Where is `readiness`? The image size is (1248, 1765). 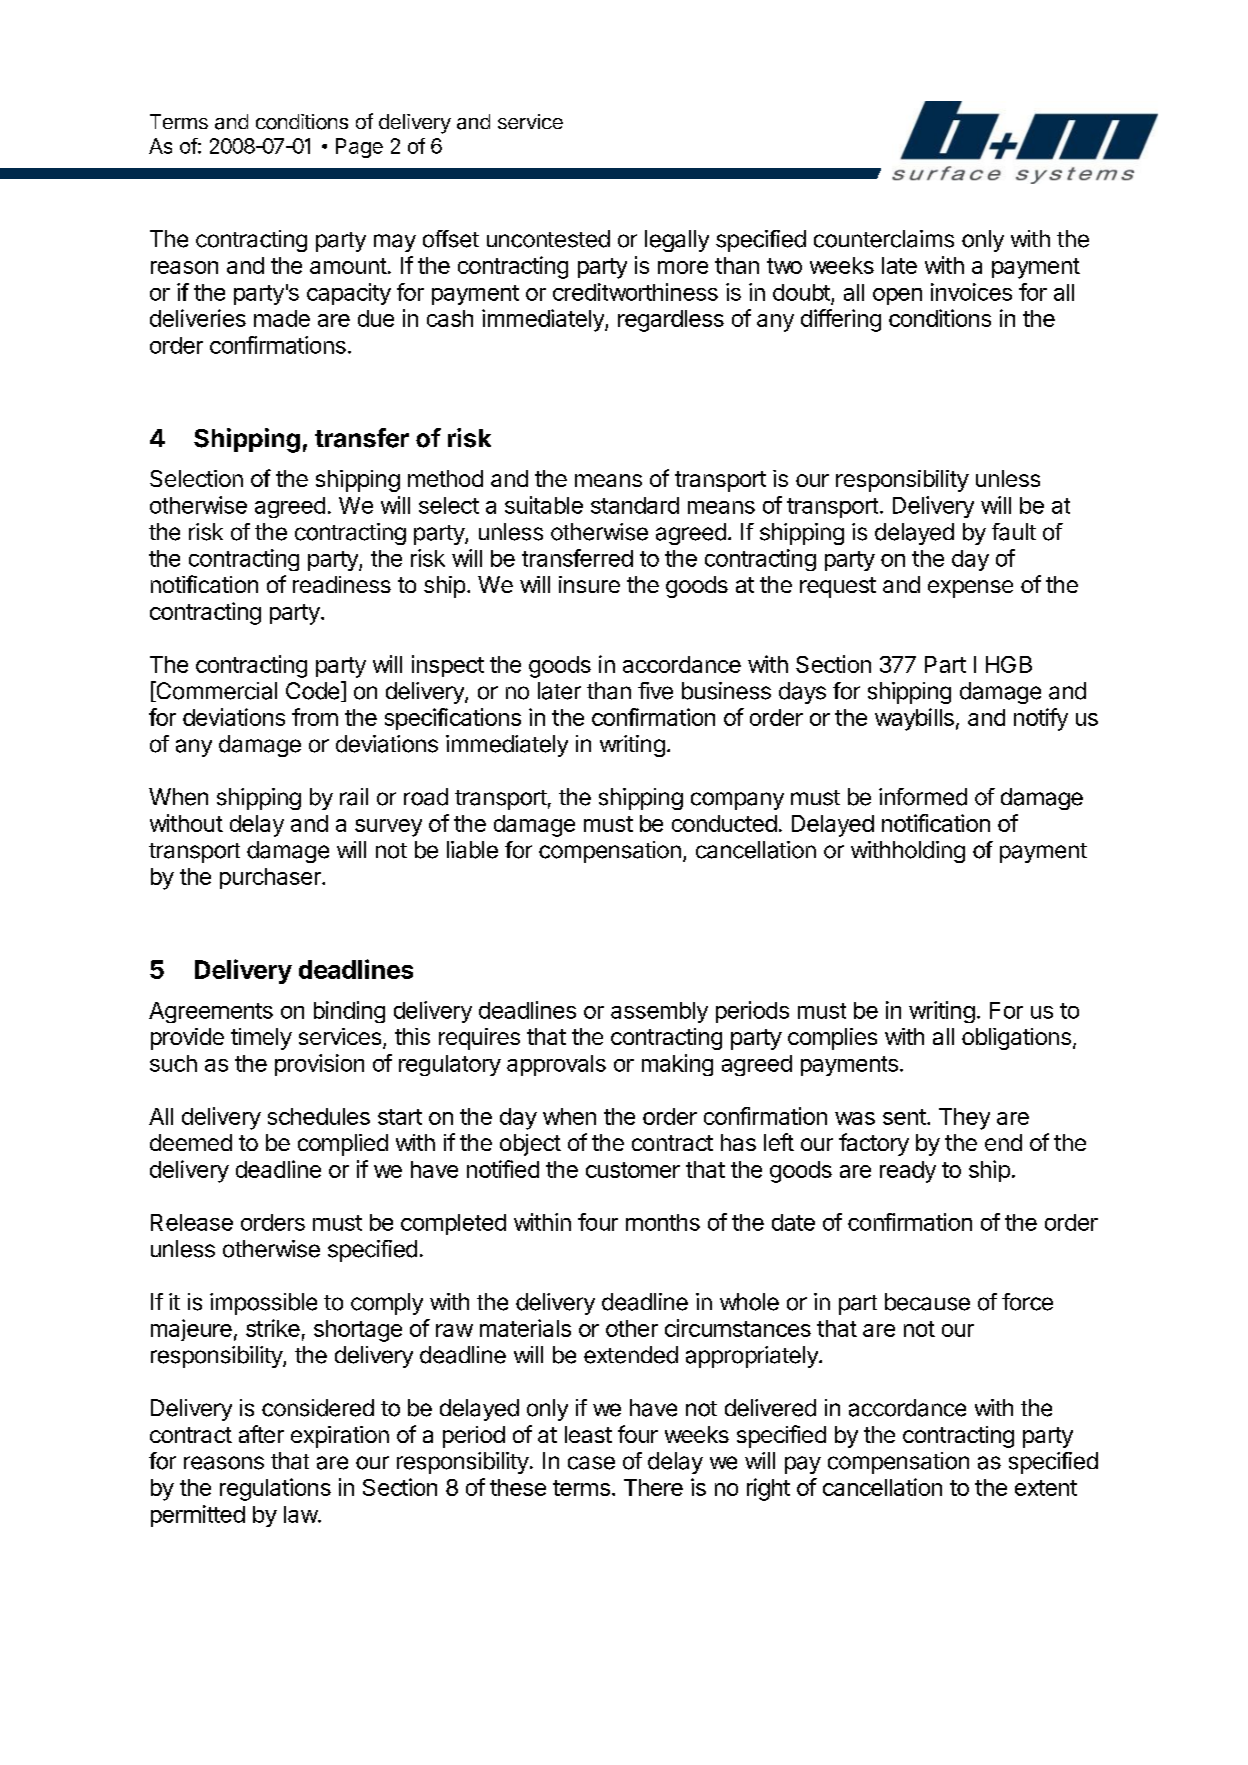 readiness is located at coordinates (342, 584).
